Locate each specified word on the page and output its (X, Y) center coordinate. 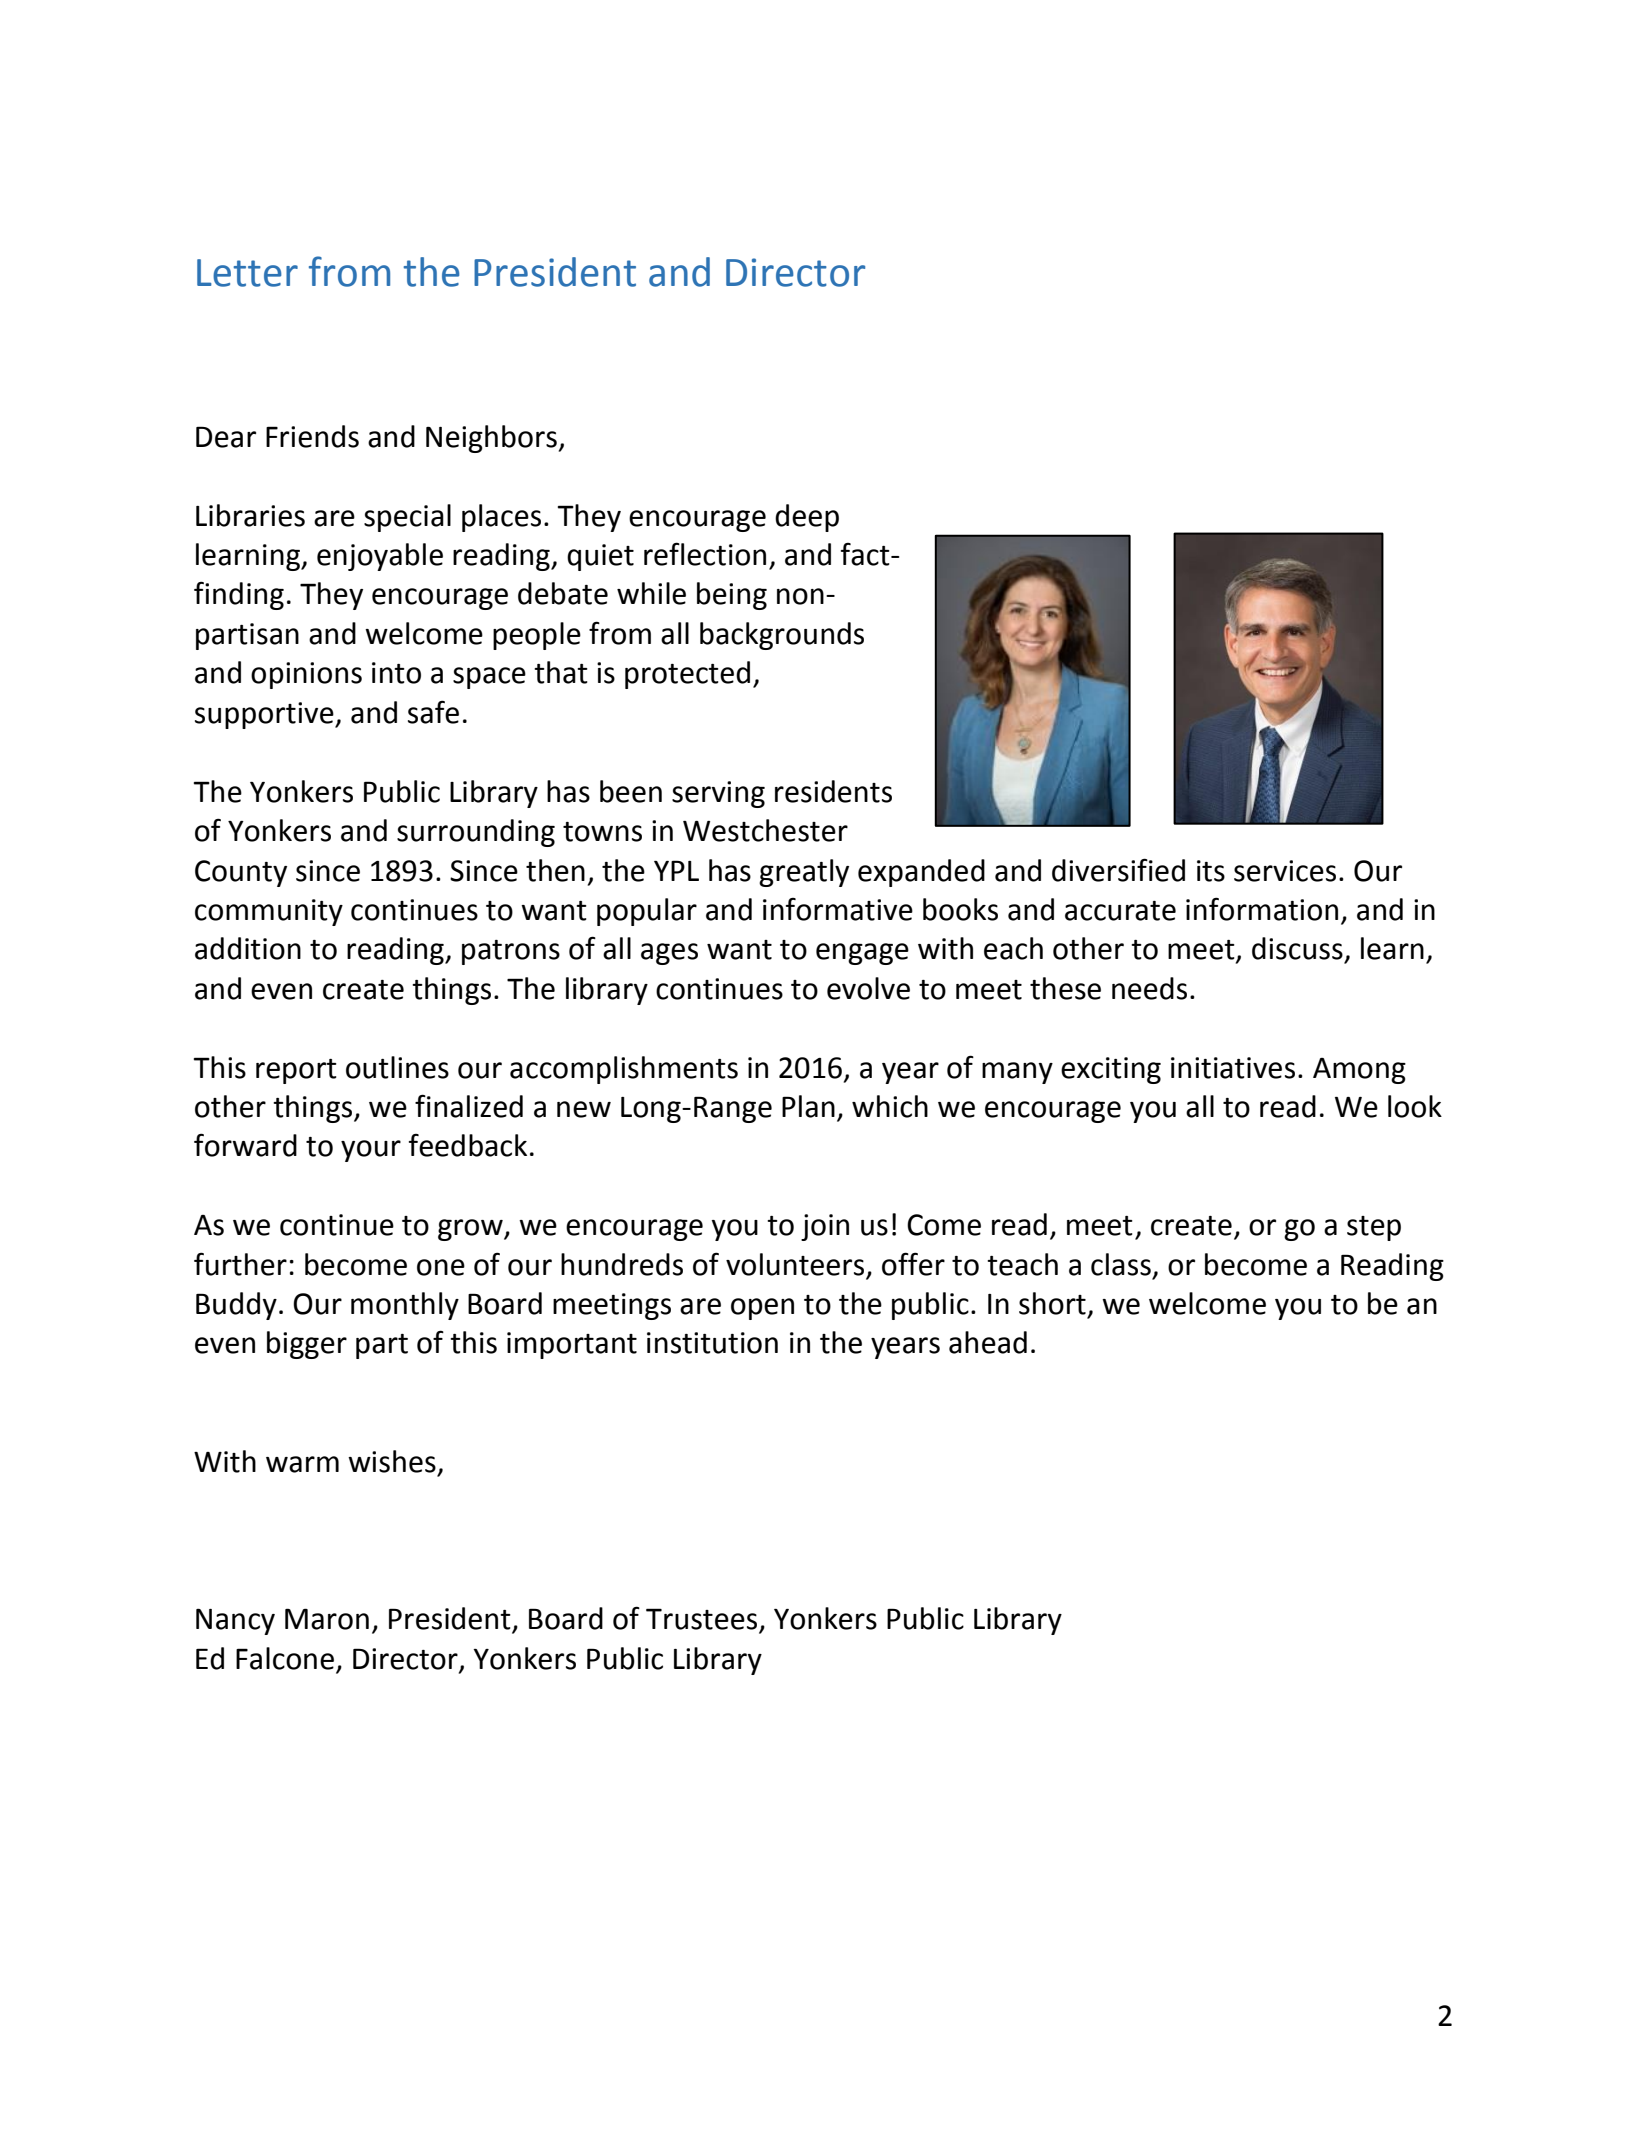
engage (862, 954)
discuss (1297, 948)
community (269, 912)
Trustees (703, 1620)
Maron (327, 1619)
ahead (988, 1342)
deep (807, 518)
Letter (247, 273)
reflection (705, 554)
